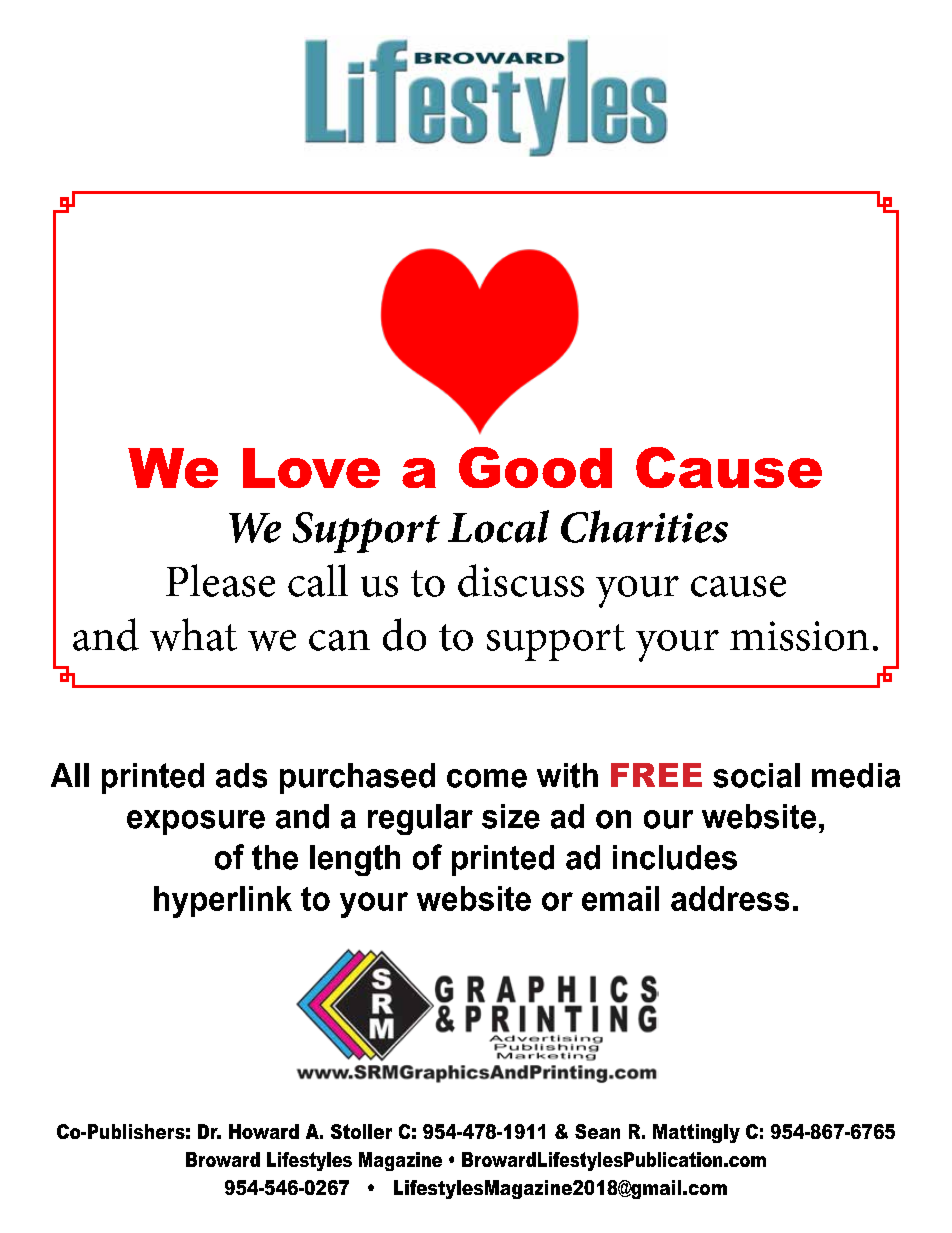 The height and width of the screenshot is (1233, 952). Describe the element at coordinates (730, 898) in the screenshot. I see `address` at that location.
